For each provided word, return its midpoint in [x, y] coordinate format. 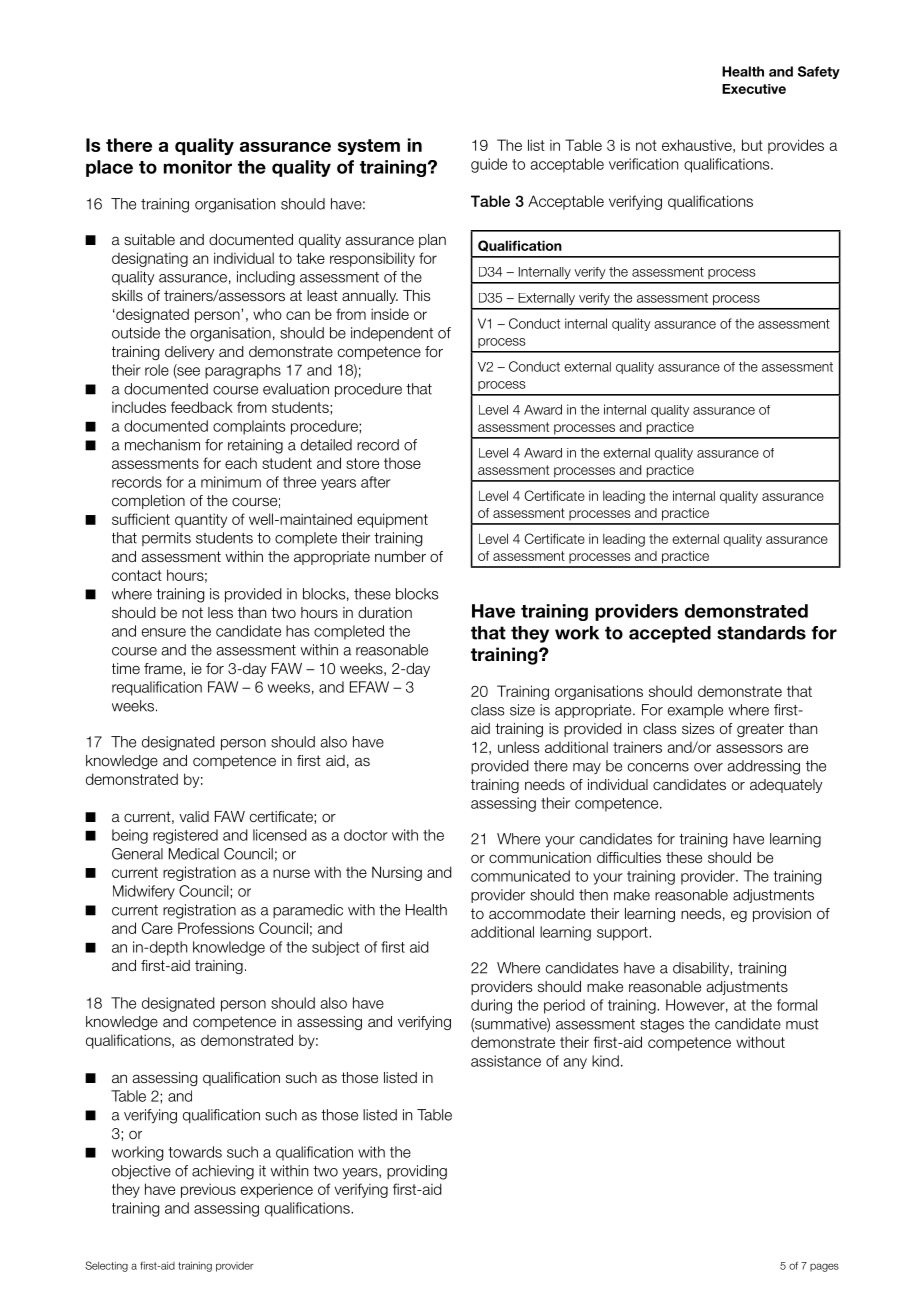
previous [208, 1190]
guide [489, 165]
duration [385, 612]
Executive [754, 89]
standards [761, 633]
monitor [198, 167]
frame [164, 669]
